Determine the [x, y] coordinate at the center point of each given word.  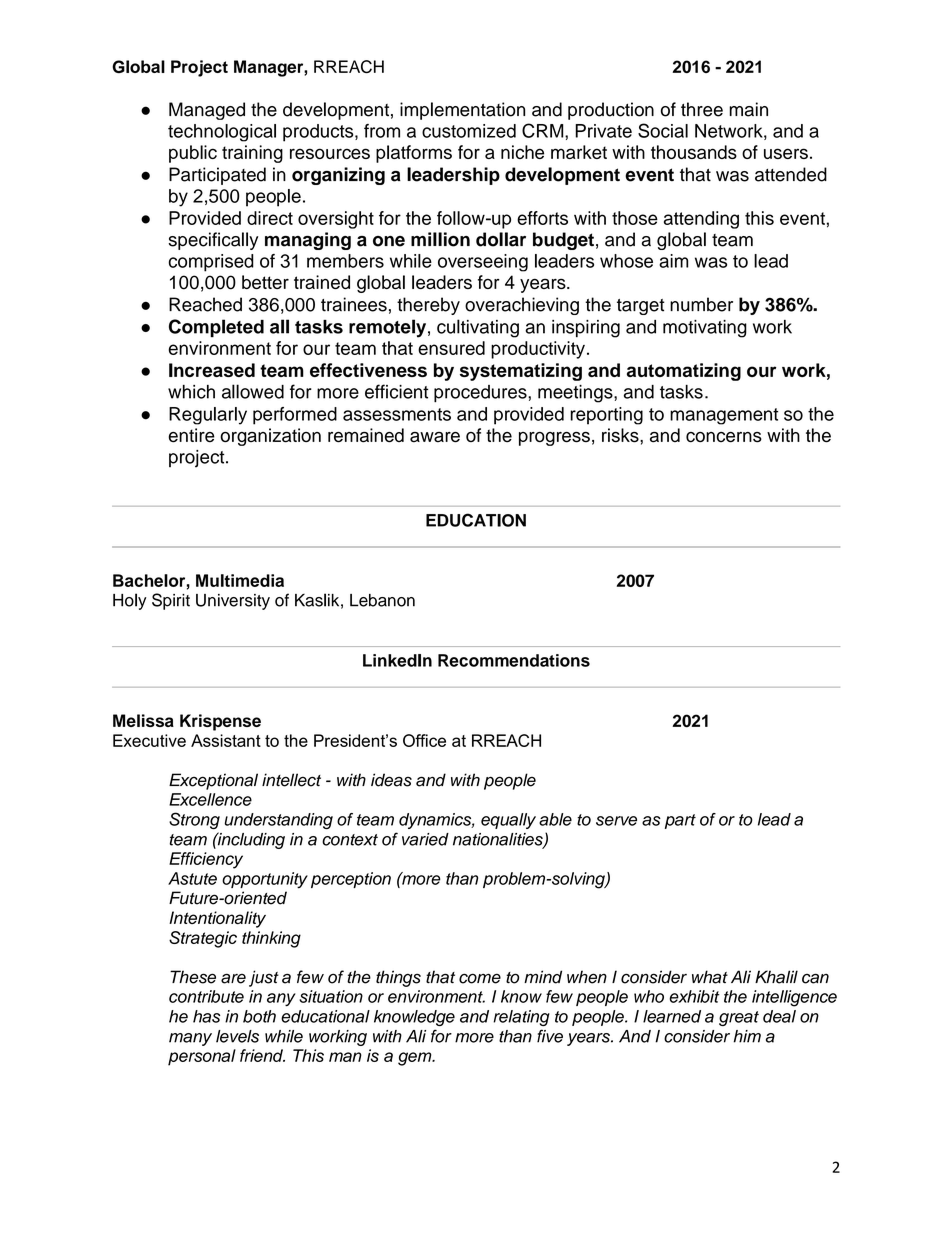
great [739, 1018]
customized [469, 131]
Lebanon [382, 600]
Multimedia [240, 580]
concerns [724, 437]
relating [521, 1018]
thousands [694, 152]
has [206, 1016]
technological [222, 133]
